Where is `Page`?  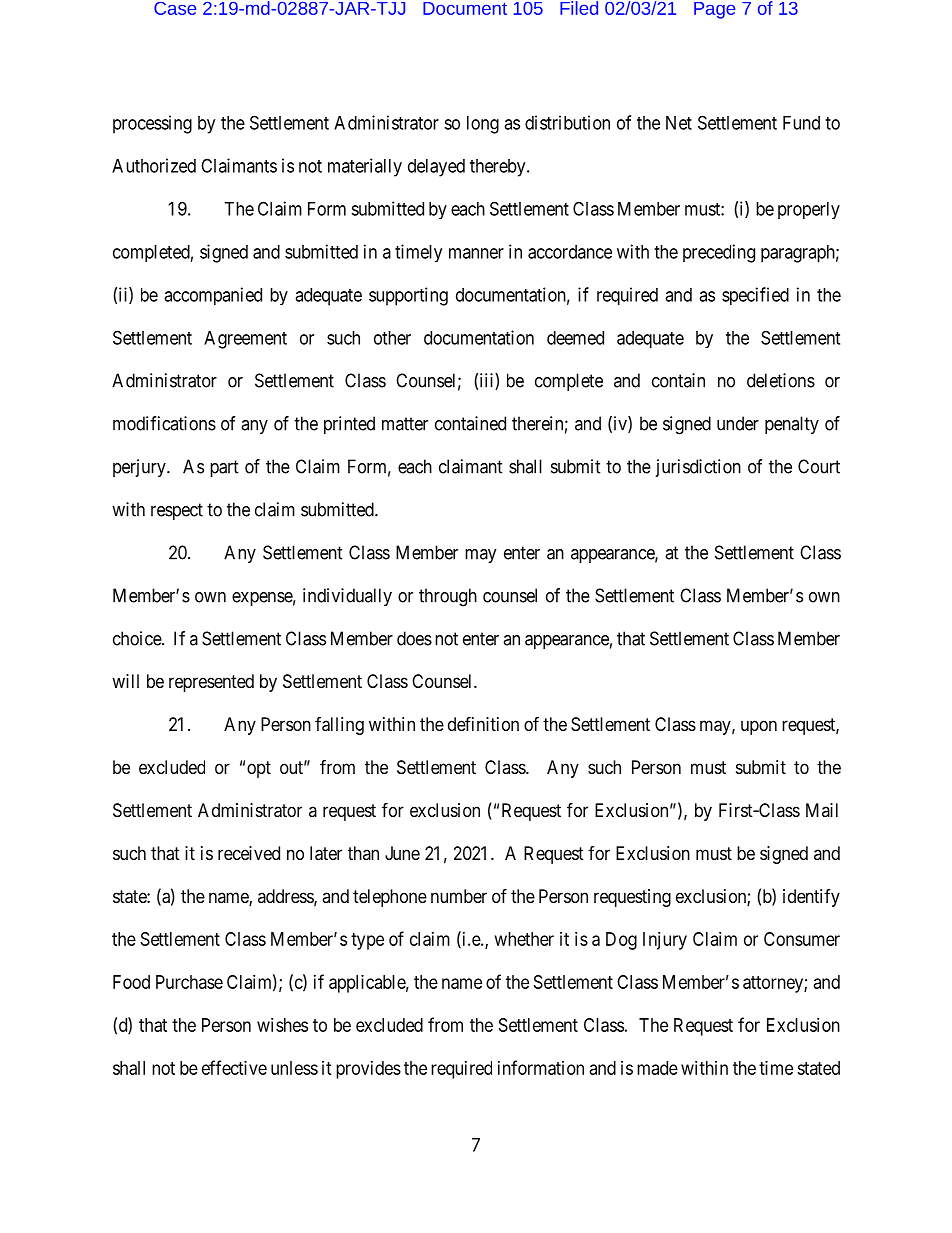
Page is located at coordinates (714, 10).
